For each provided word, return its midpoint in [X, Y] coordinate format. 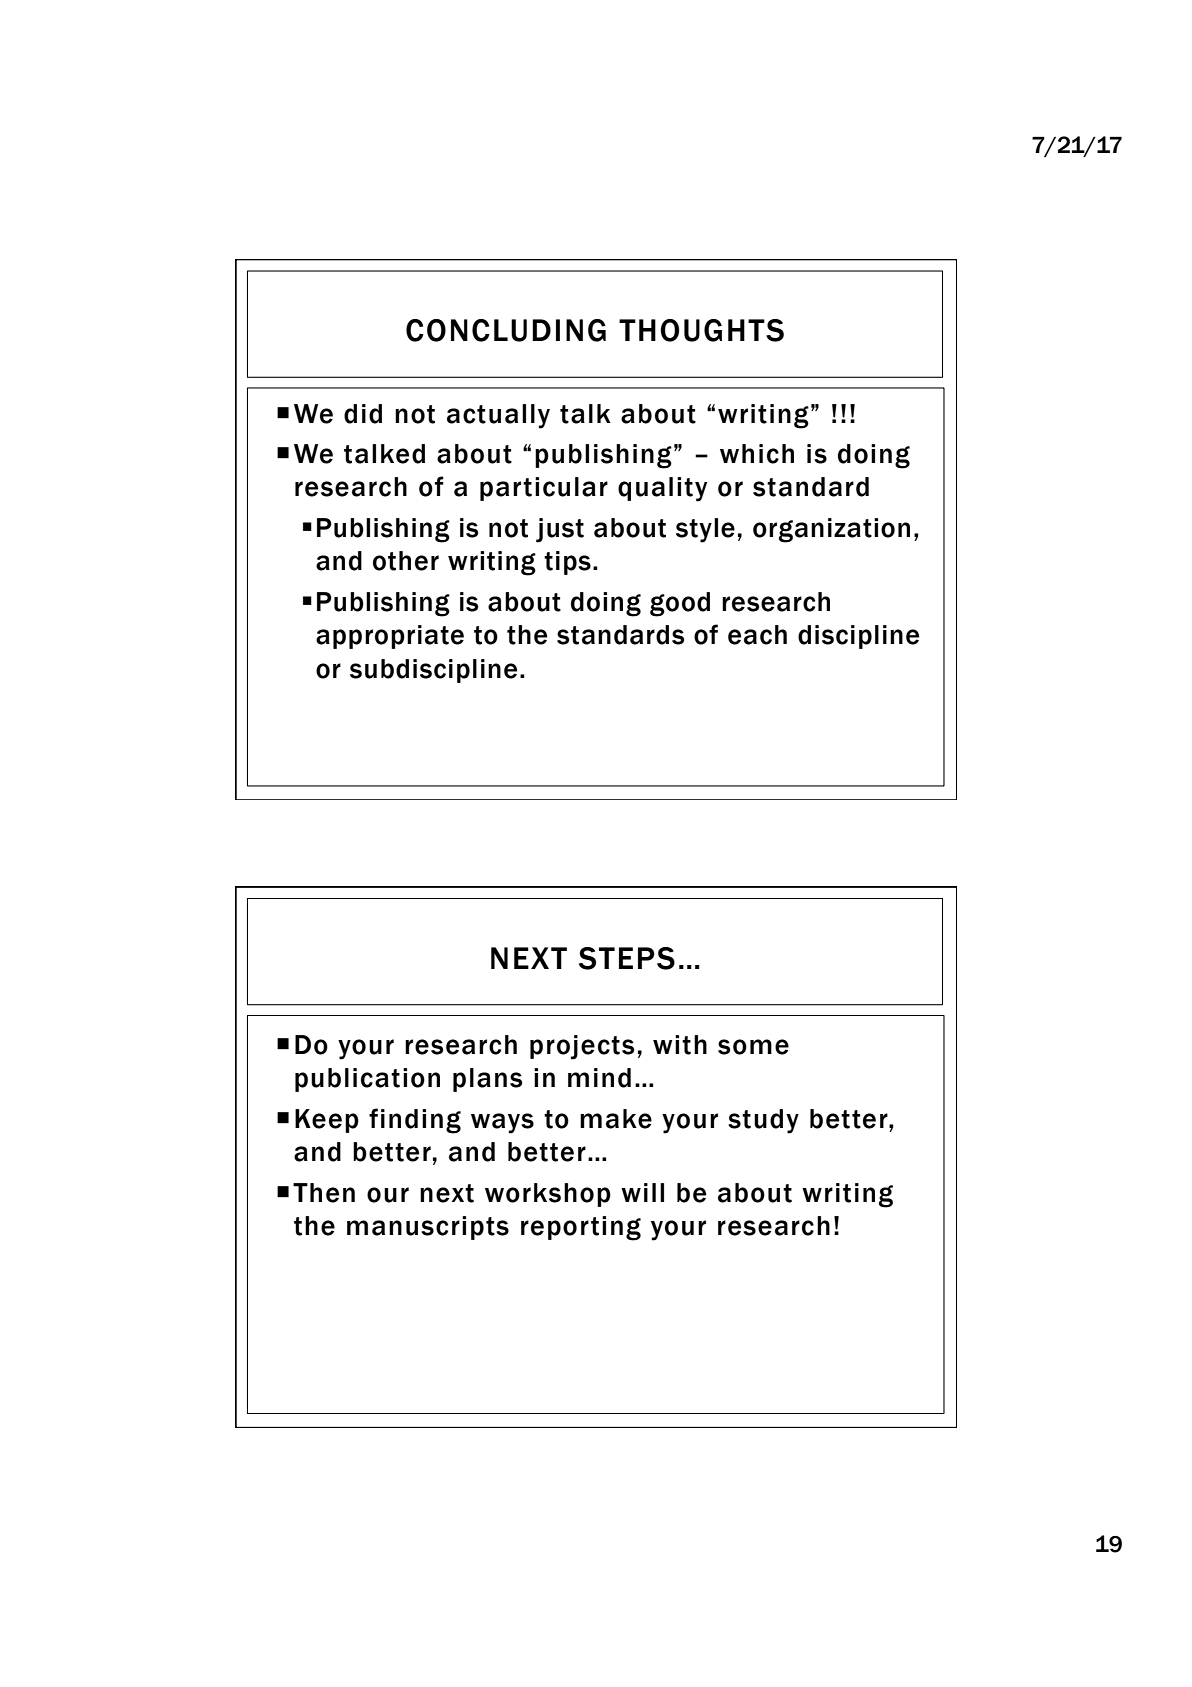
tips [567, 563]
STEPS [627, 958]
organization [831, 530]
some [753, 1047]
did [363, 414]
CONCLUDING [506, 330]
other [406, 561]
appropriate [390, 637]
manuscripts [428, 1228]
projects [582, 1047]
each [757, 635]
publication [367, 1080]
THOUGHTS [701, 330]
